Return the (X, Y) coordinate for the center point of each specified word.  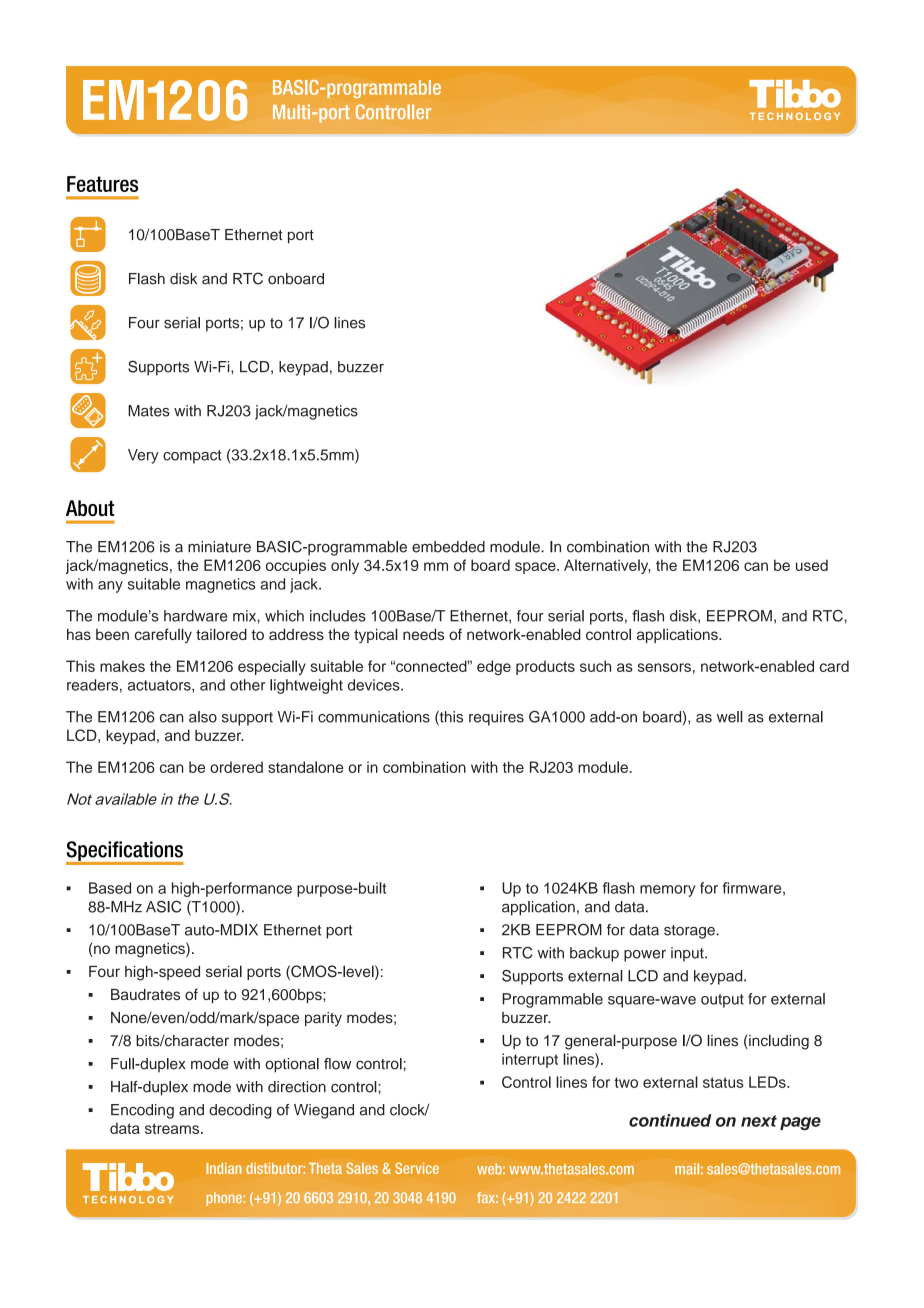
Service (417, 1168)
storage (690, 932)
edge (494, 667)
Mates (149, 411)
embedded (448, 547)
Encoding (142, 1111)
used (812, 565)
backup (594, 954)
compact (192, 457)
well (730, 717)
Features (102, 184)
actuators (160, 686)
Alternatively (607, 566)
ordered (236, 767)
